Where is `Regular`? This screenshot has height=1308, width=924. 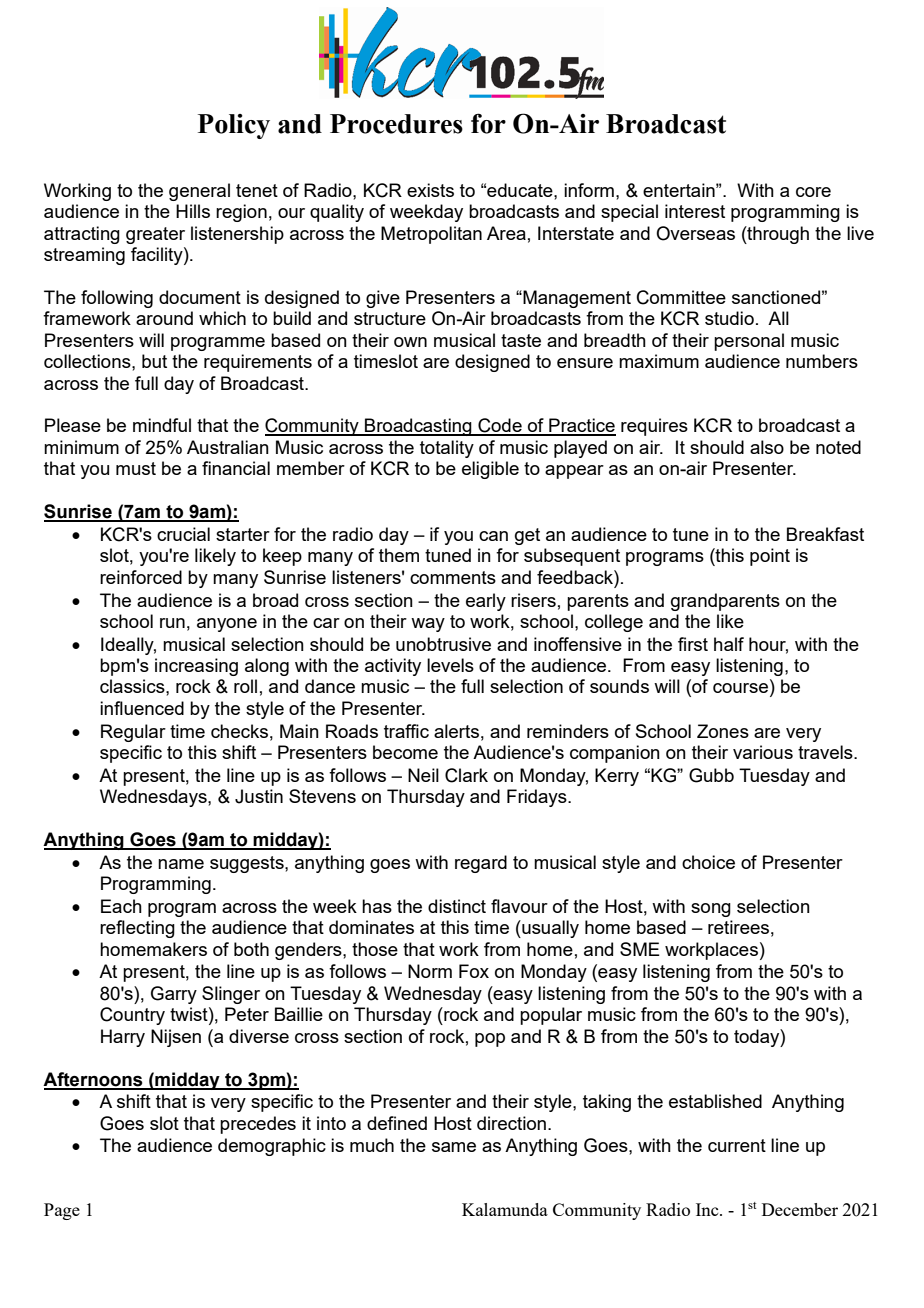 Regular is located at coordinates (133, 733).
